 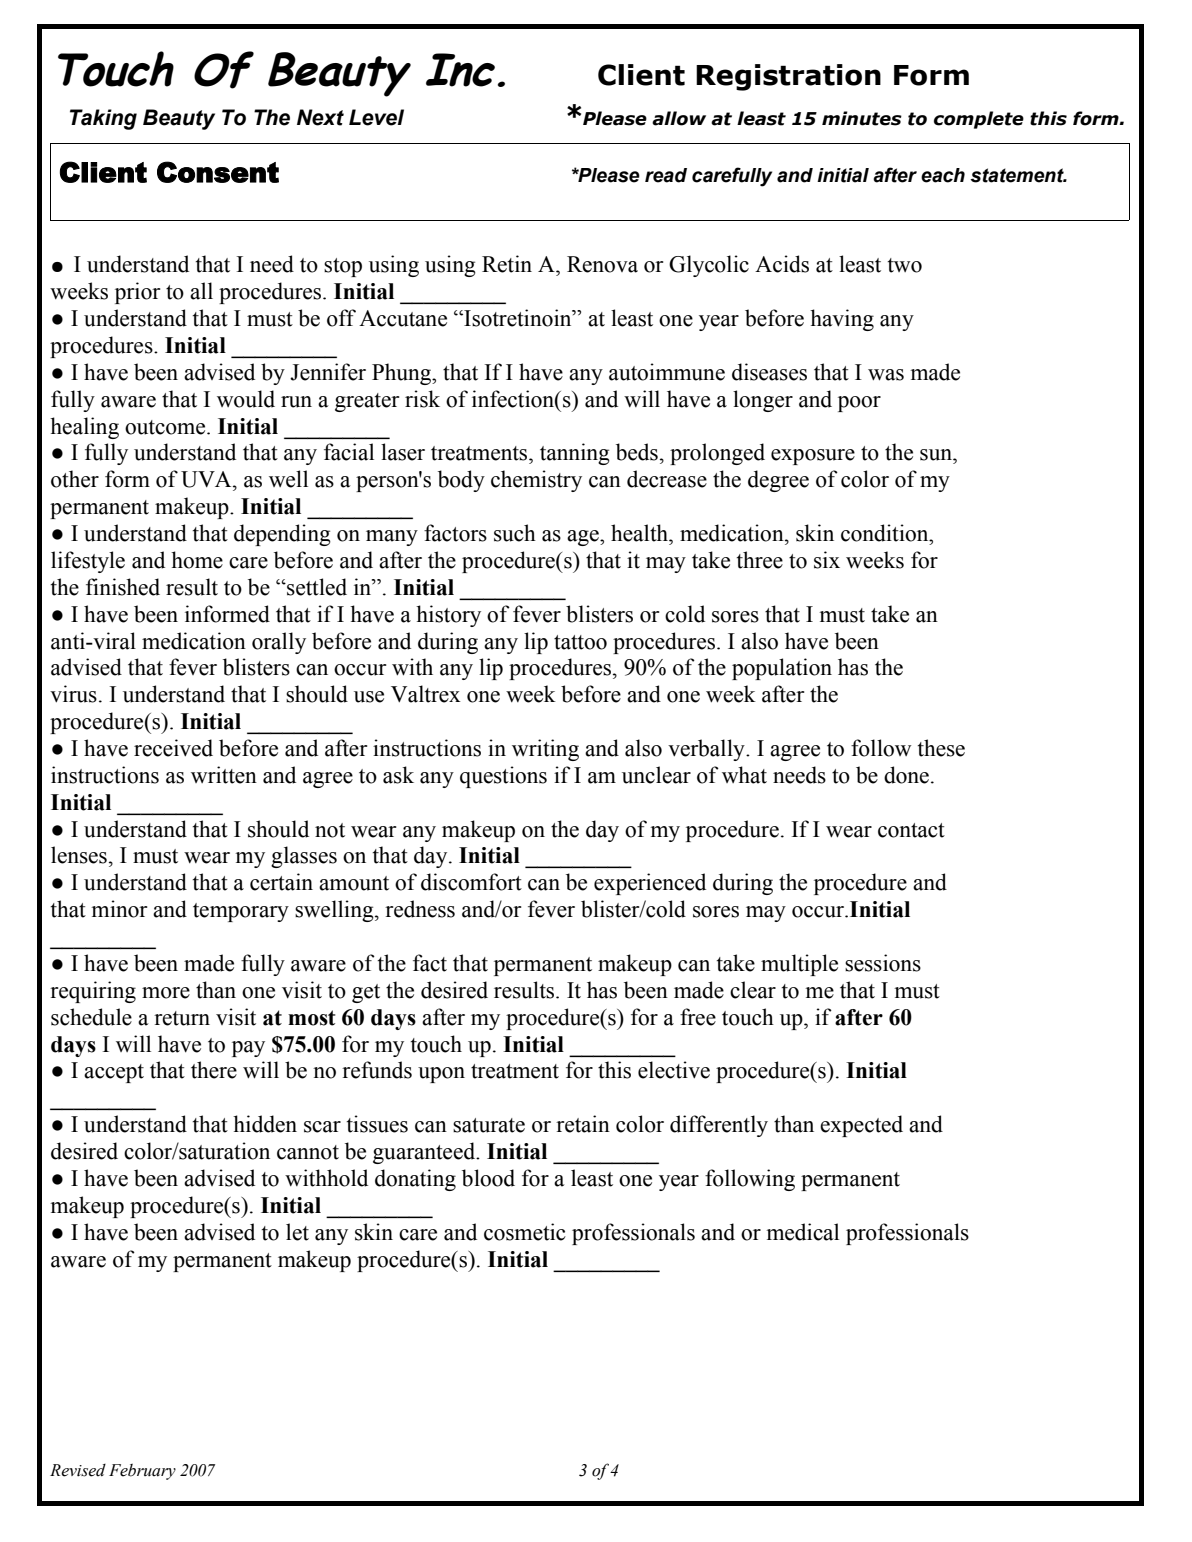 I want to click on expected, so click(x=861, y=1126).
